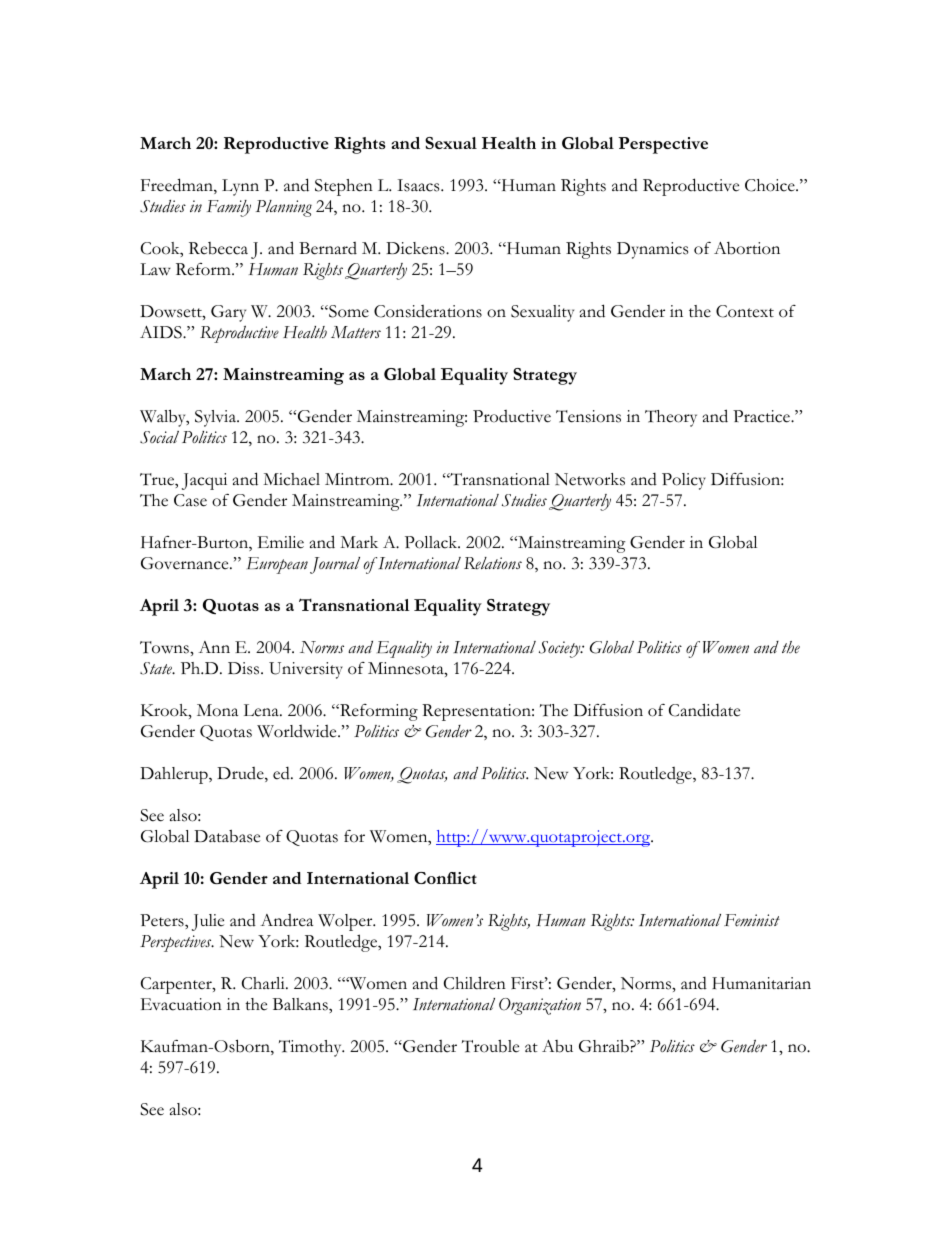 The height and width of the document is (1233, 952). I want to click on Conflict, so click(445, 878).
